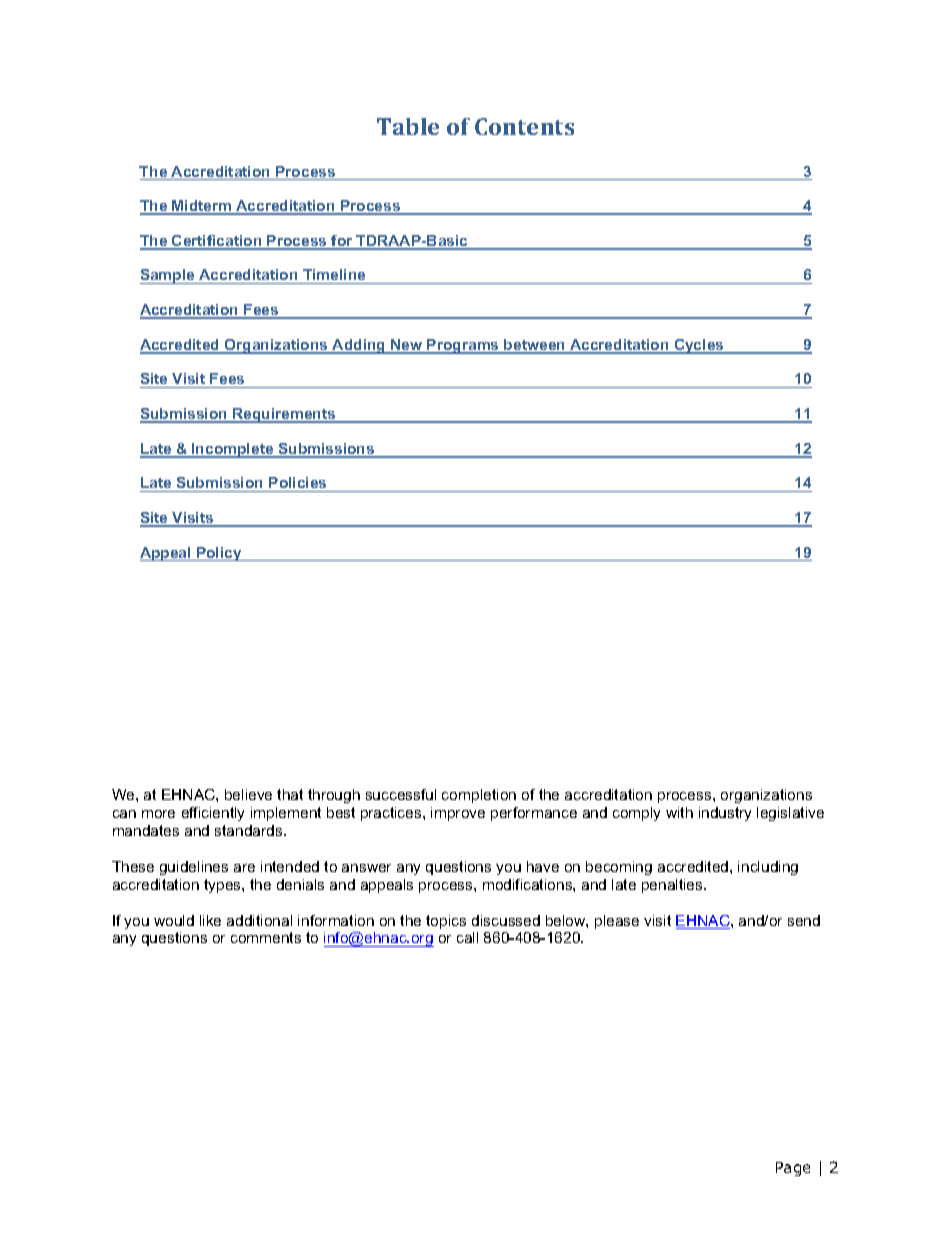 The width and height of the screenshot is (952, 1233). What do you see at coordinates (725, 814) in the screenshot?
I see `industry` at bounding box center [725, 814].
